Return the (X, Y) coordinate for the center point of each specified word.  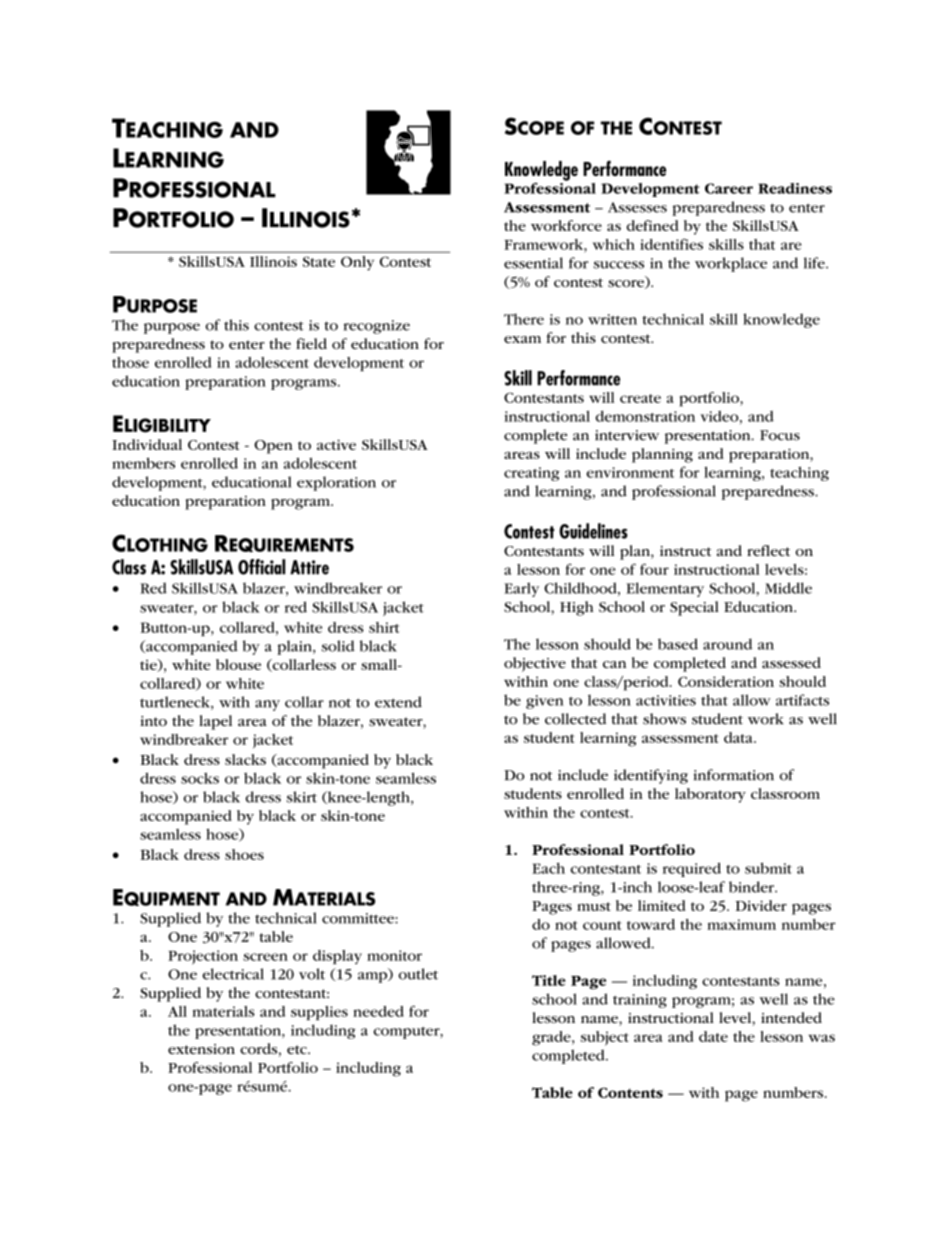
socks (200, 778)
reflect (768, 550)
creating (532, 474)
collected (576, 719)
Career (729, 188)
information (734, 775)
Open (273, 447)
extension (201, 1049)
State (319, 261)
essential (533, 263)
